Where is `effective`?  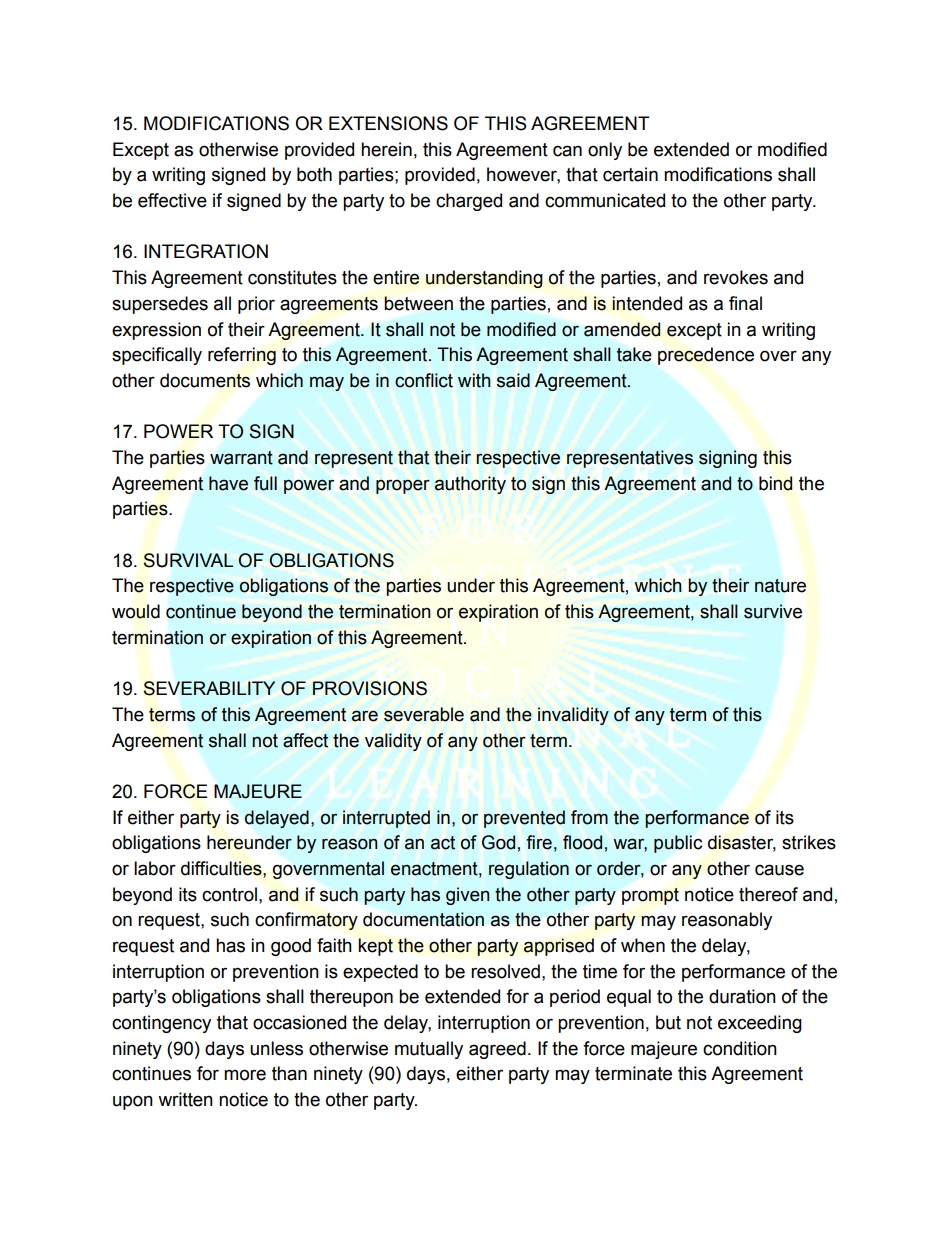
effective is located at coordinates (172, 200).
